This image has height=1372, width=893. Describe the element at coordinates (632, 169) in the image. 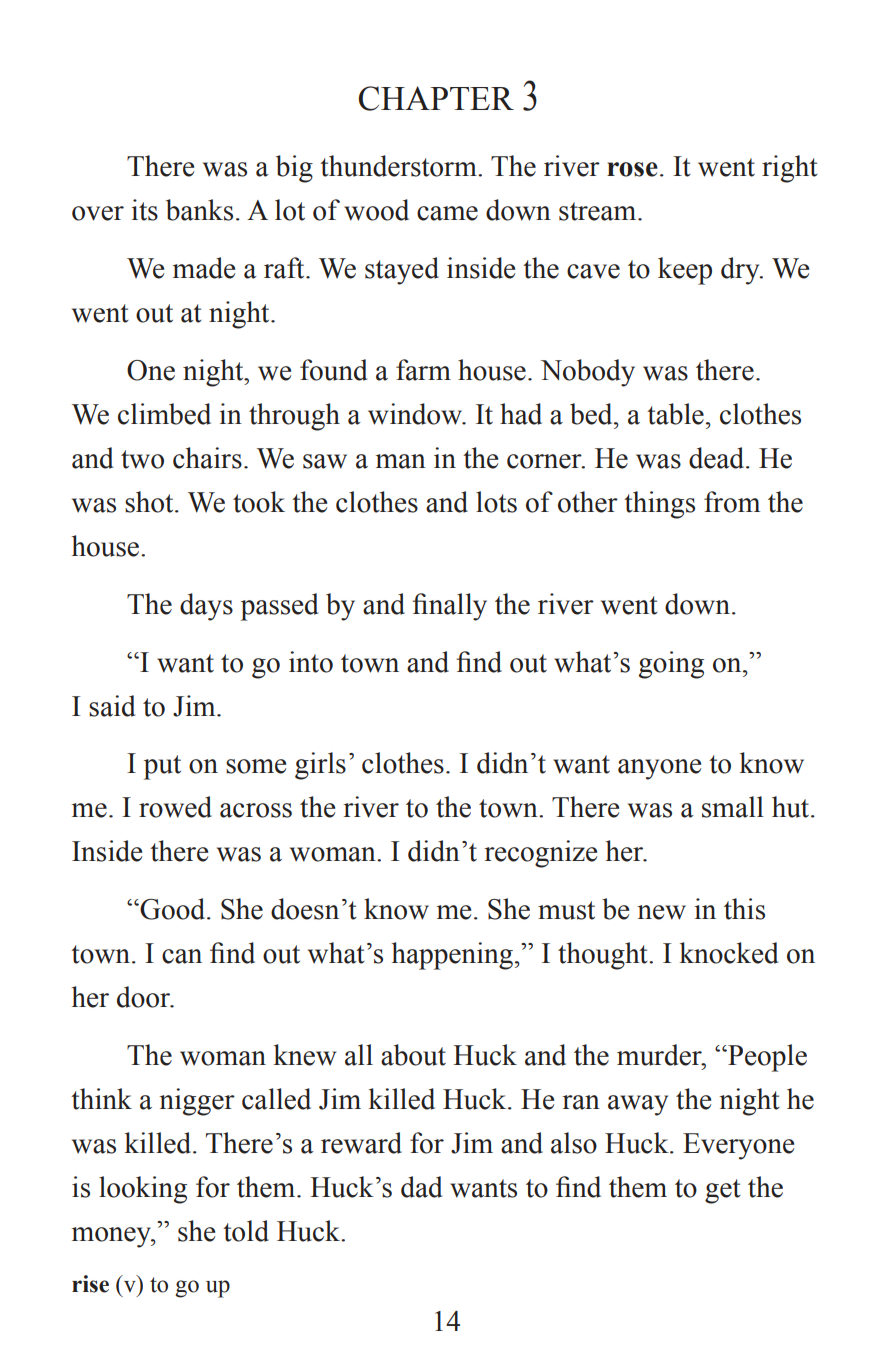

I see `rose` at that location.
